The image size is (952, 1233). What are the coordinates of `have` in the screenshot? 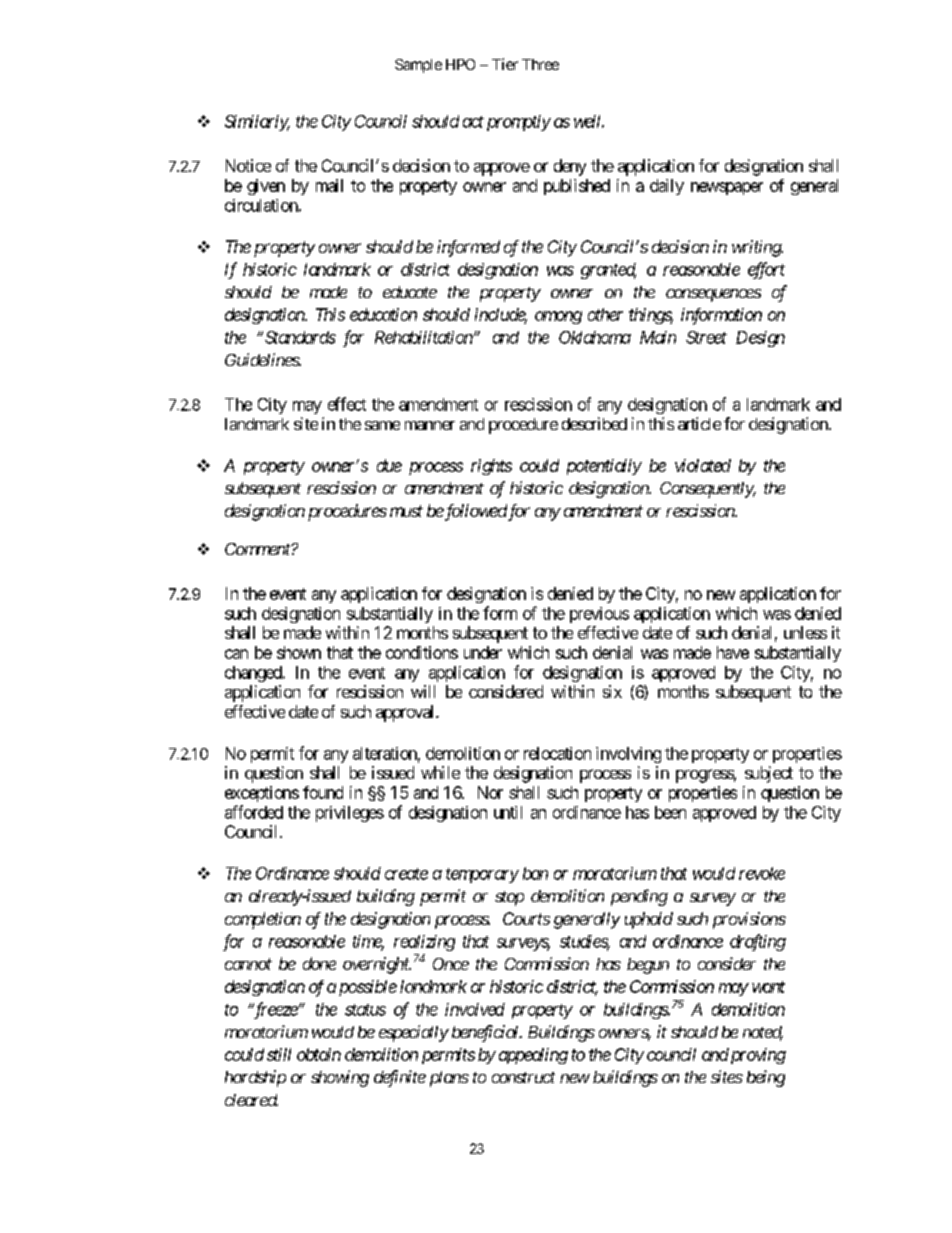 It's located at (733, 652).
